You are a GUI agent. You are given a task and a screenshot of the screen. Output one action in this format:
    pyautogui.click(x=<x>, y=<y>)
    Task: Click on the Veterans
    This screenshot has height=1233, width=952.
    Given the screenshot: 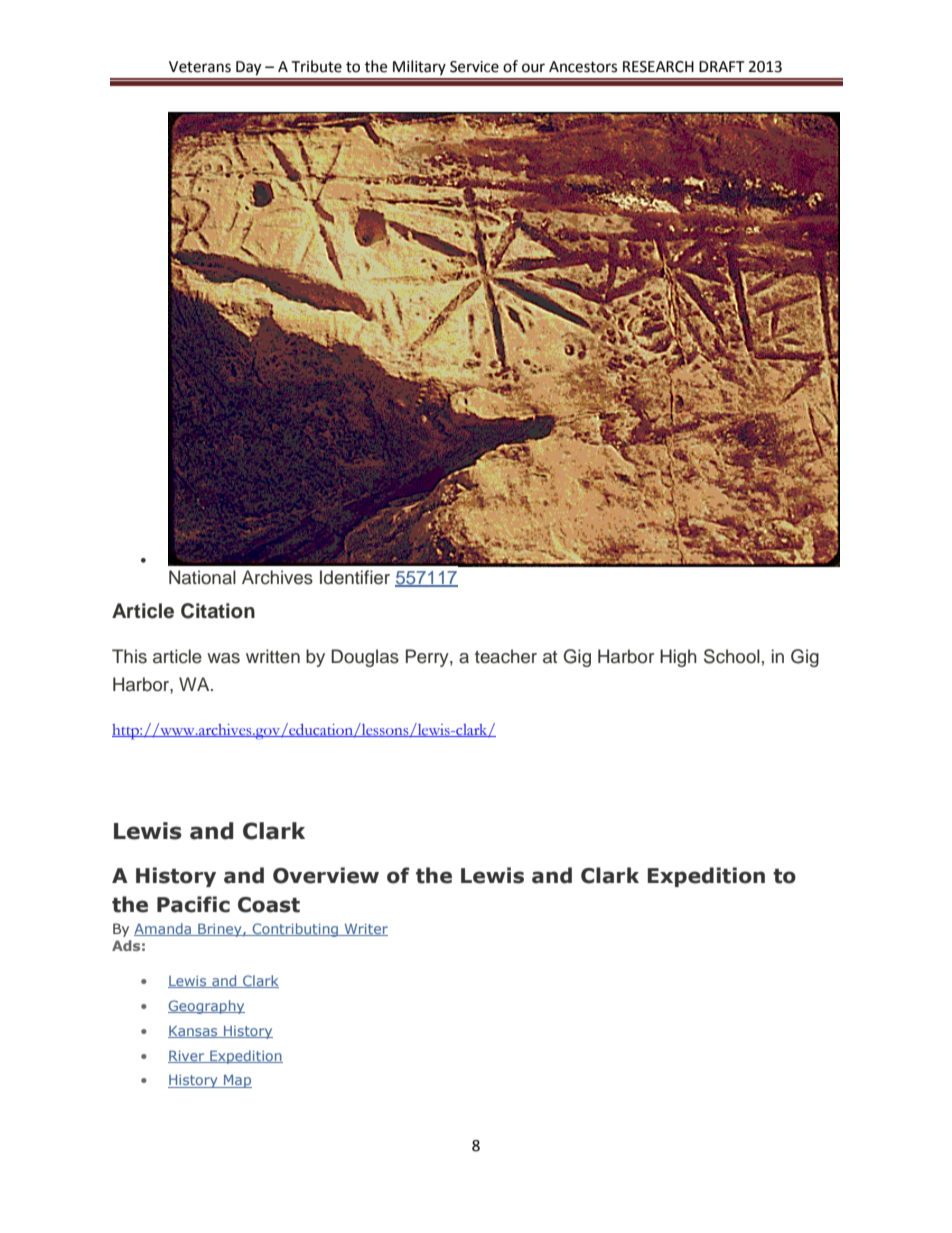 What is the action you would take?
    pyautogui.click(x=200, y=67)
